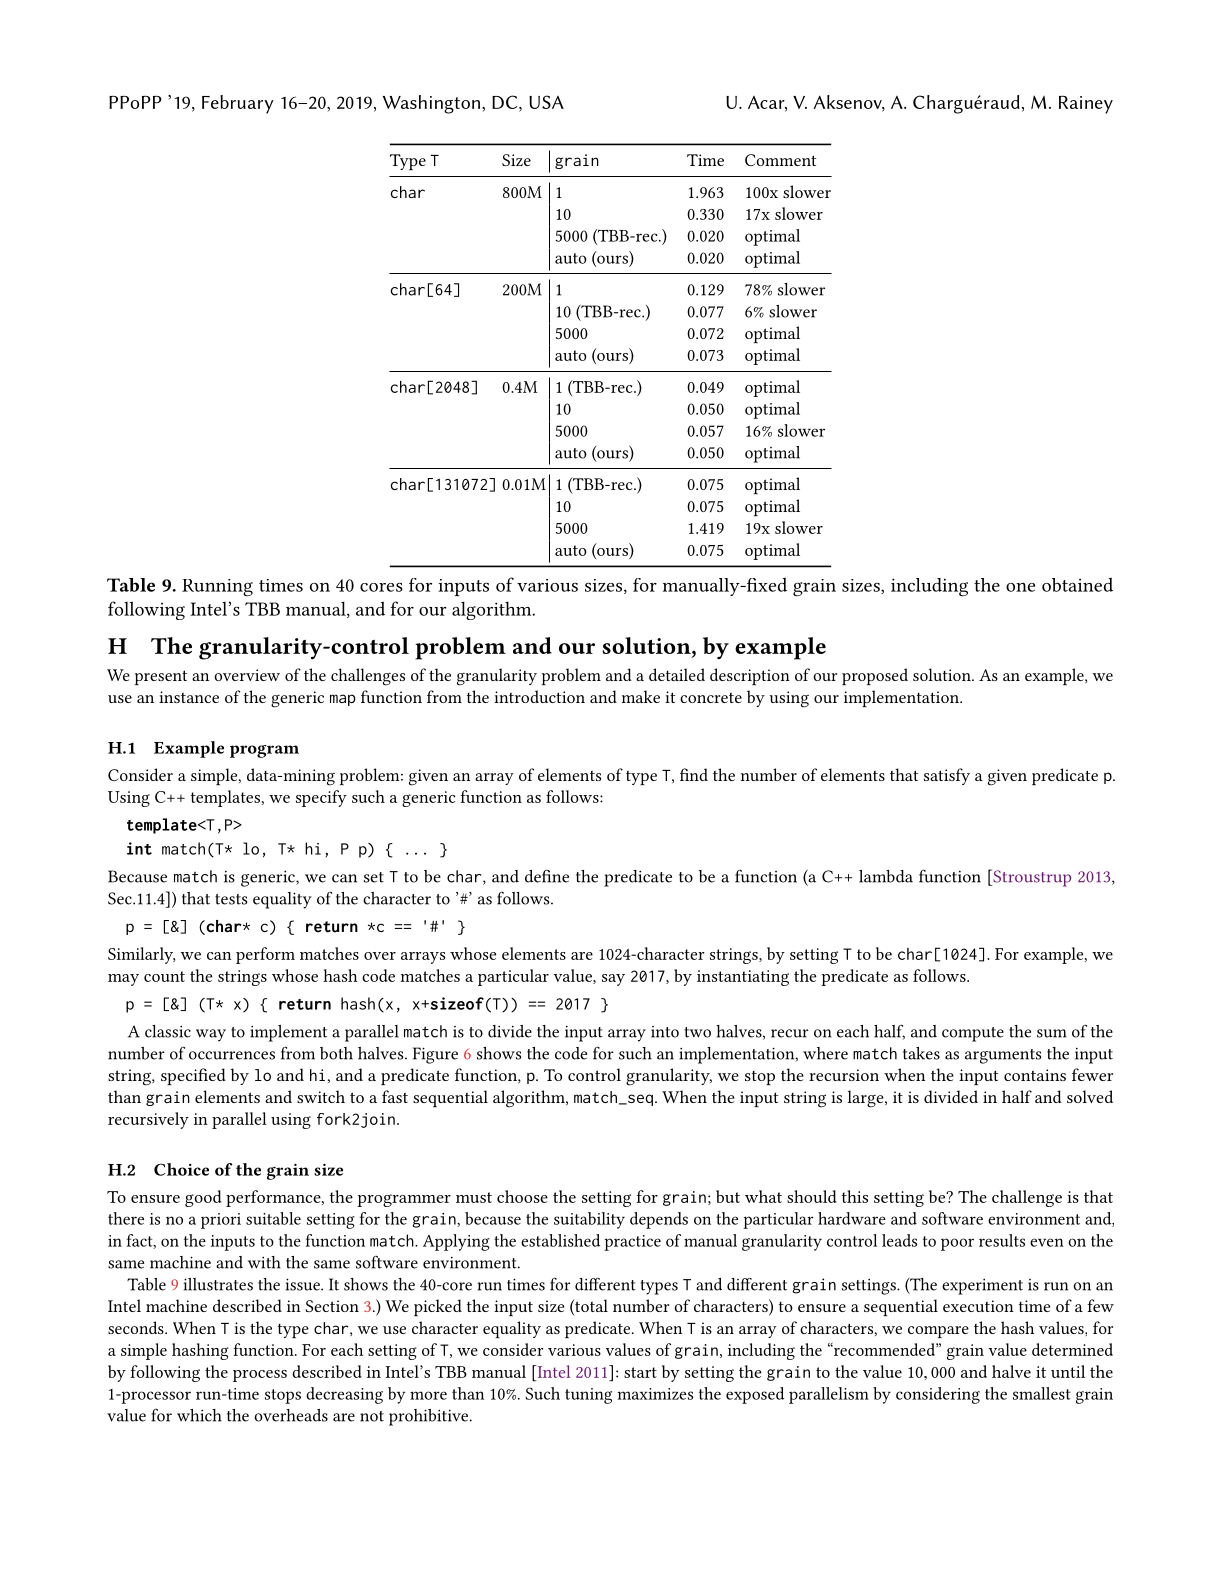  What do you see at coordinates (973, 1034) in the document?
I see `compute` at bounding box center [973, 1034].
